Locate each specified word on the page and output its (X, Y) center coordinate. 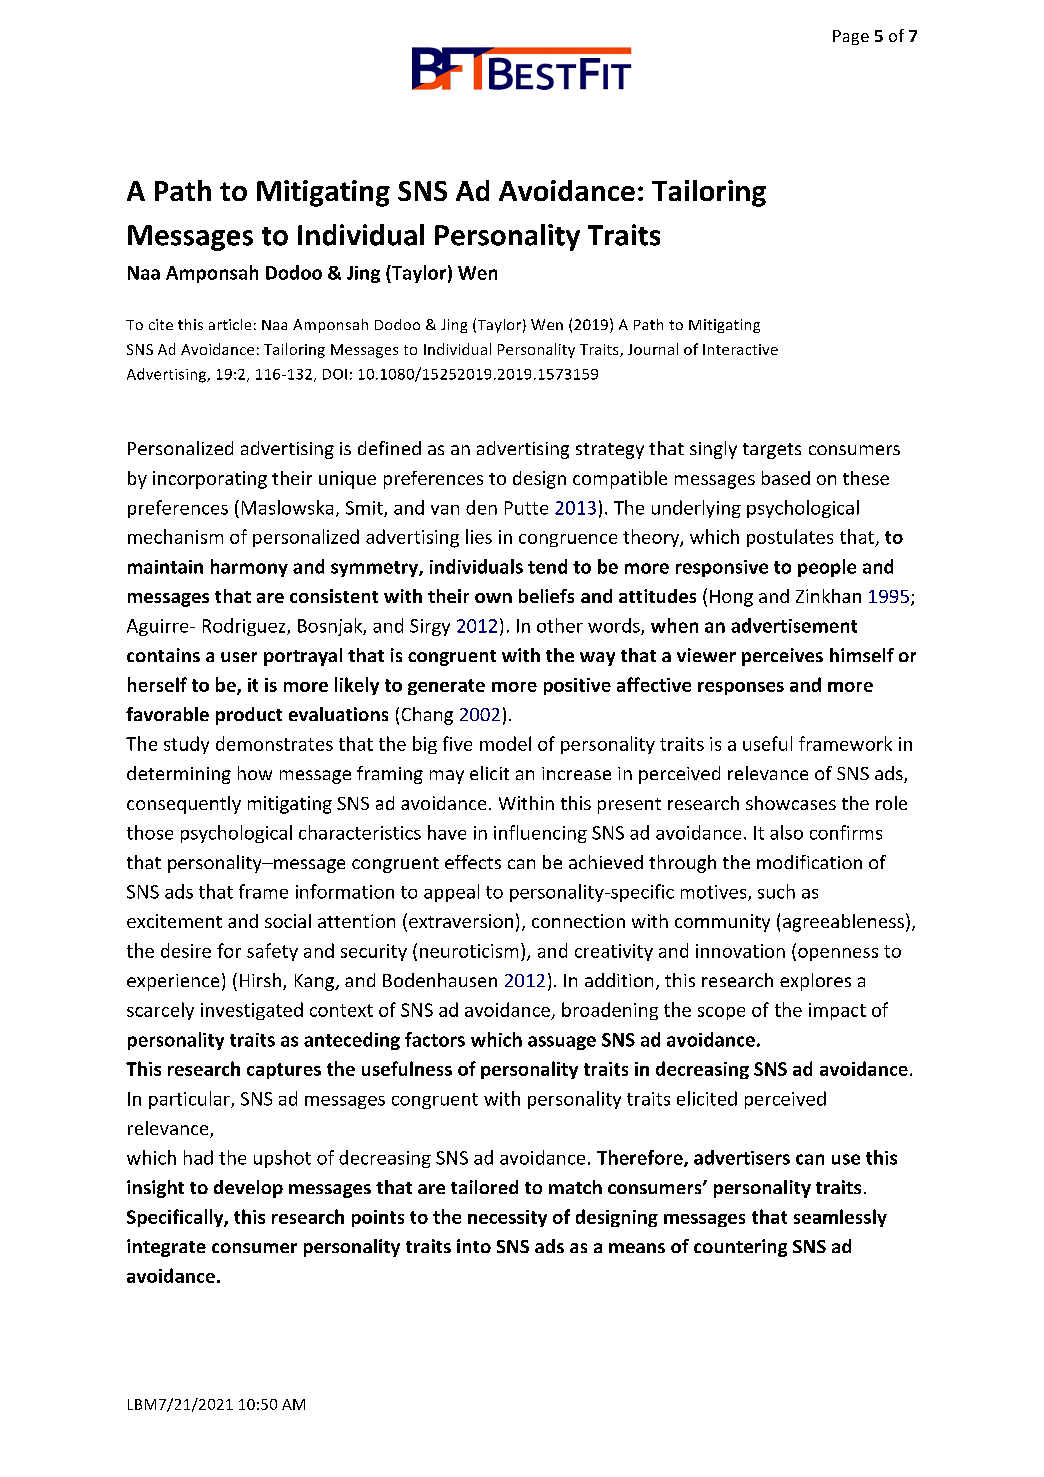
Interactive (740, 349)
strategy (610, 451)
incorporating (210, 480)
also (786, 832)
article (230, 324)
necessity (507, 1218)
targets (772, 451)
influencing (540, 834)
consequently (184, 805)
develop (248, 1189)
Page (851, 37)
